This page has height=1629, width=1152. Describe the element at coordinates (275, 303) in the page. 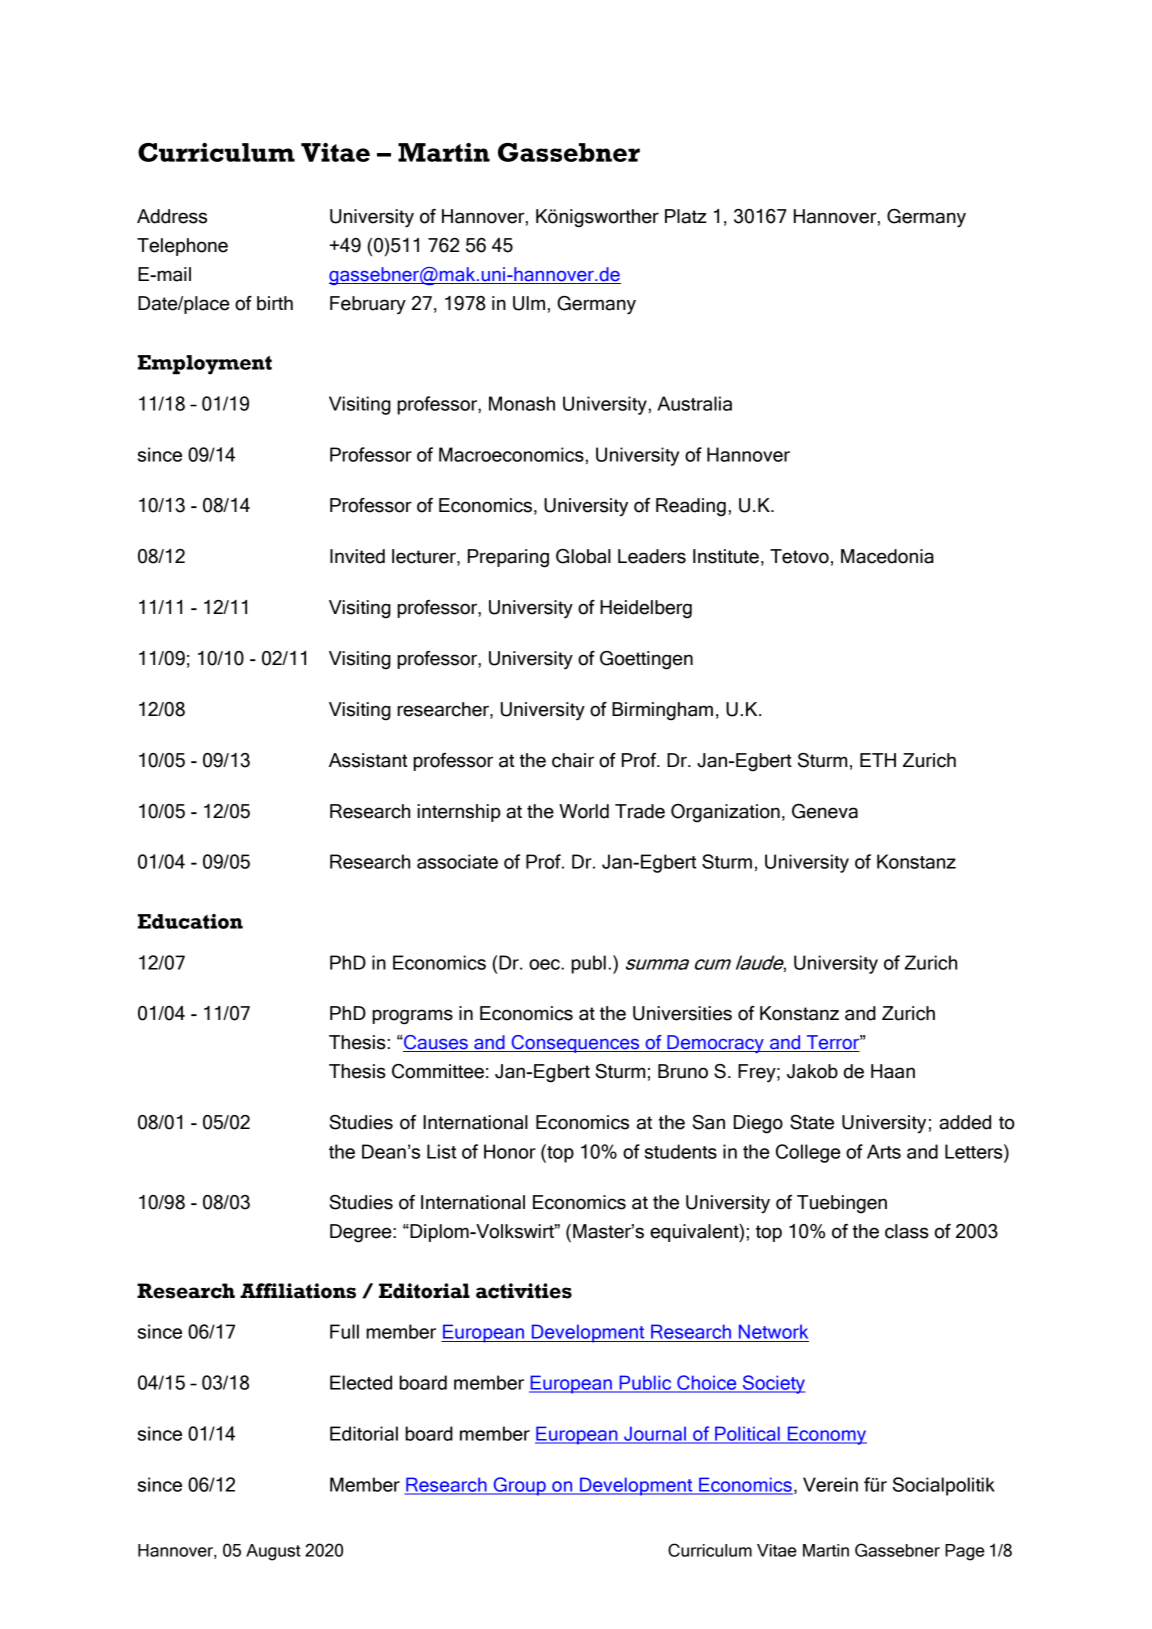

I see `birth` at that location.
